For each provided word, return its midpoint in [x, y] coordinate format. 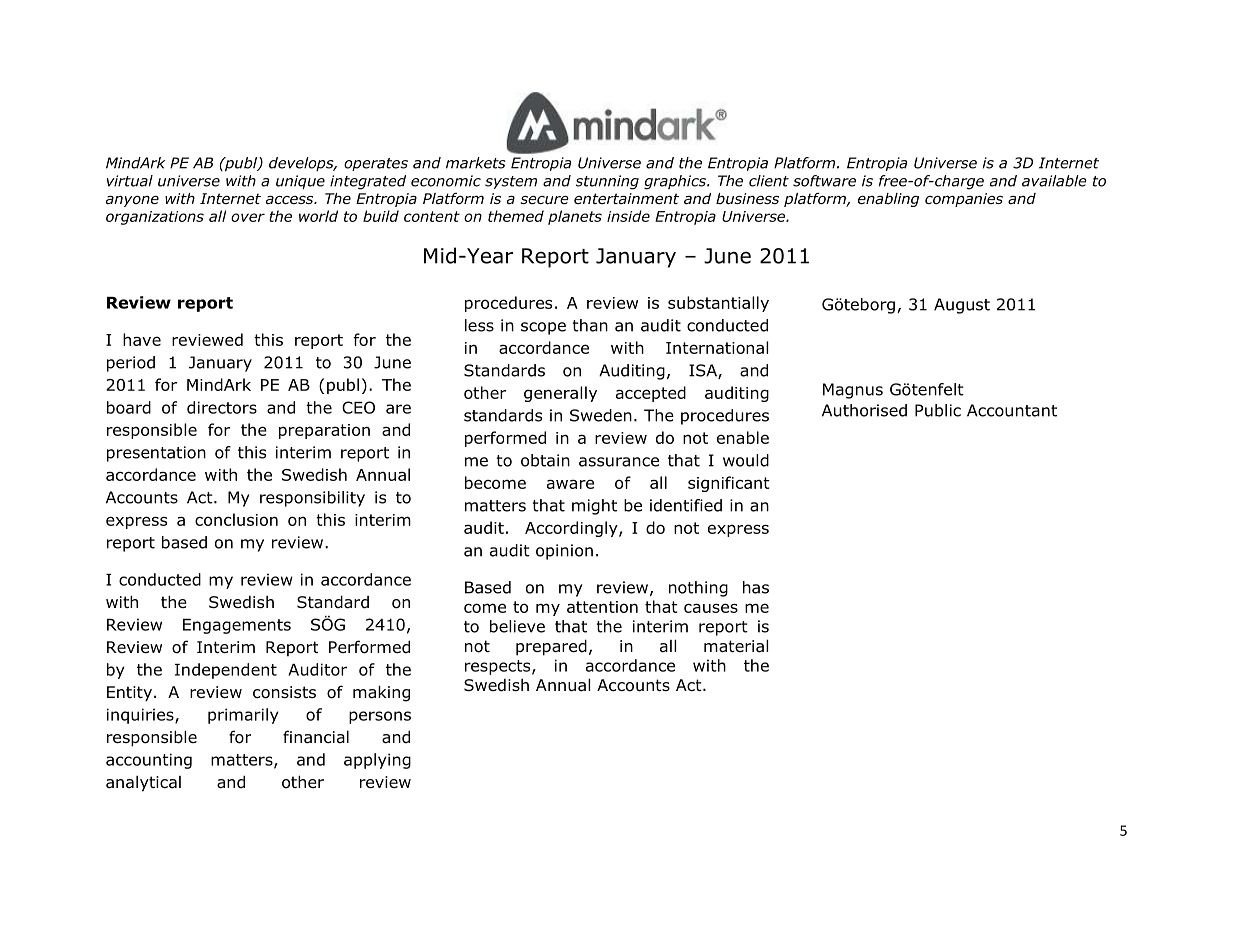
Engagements [237, 626]
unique [300, 182]
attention [602, 607]
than [590, 325]
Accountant [1012, 410]
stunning [607, 182]
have [142, 339]
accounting [149, 761]
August [962, 306]
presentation [156, 454]
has [756, 587]
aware [570, 484]
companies [964, 200]
